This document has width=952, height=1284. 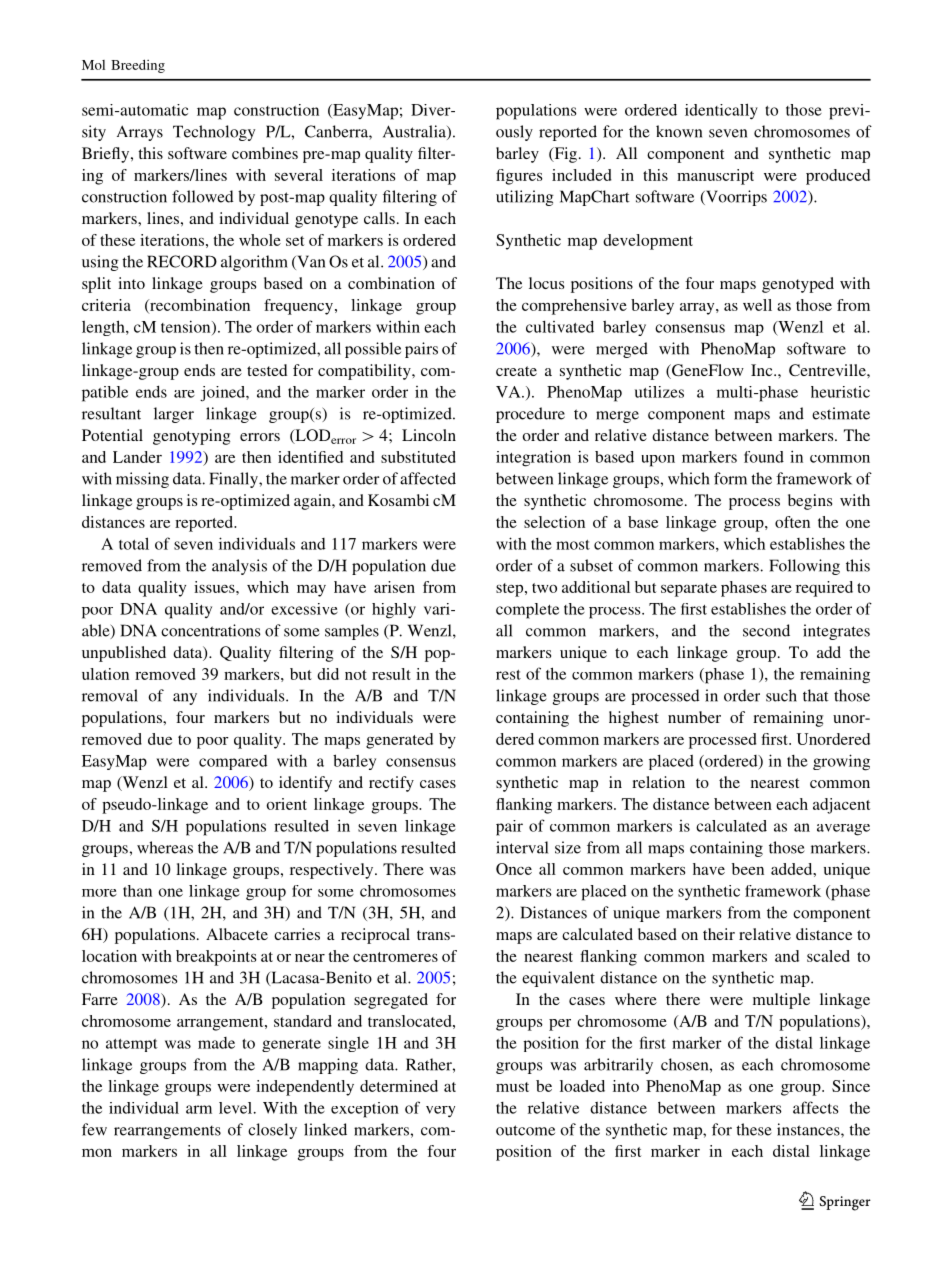 I want to click on arm, so click(x=199, y=1109).
